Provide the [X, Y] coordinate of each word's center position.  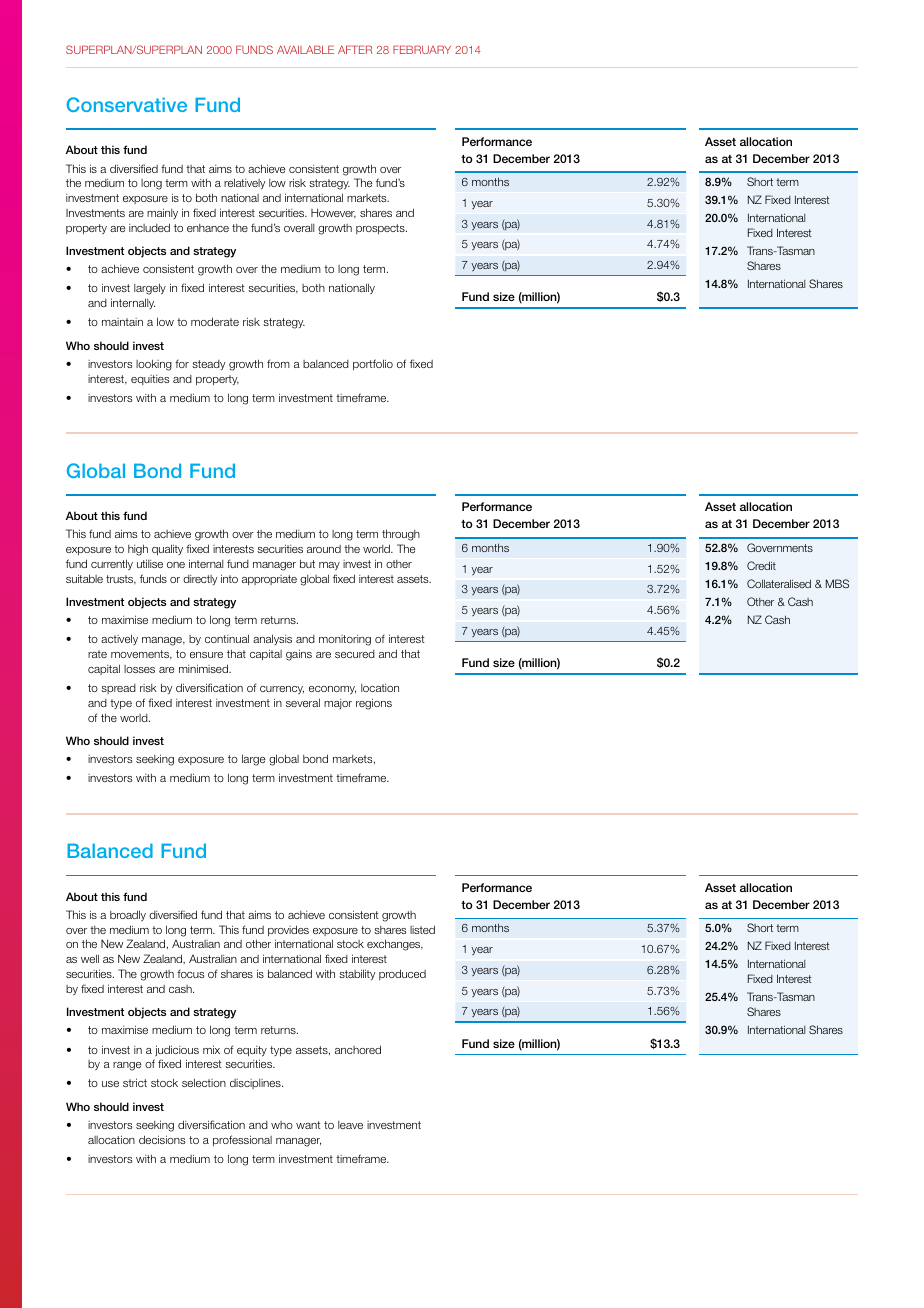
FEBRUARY [422, 49]
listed [422, 929]
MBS [837, 583]
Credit [761, 565]
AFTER [355, 49]
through [401, 535]
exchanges [395, 945]
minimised [204, 668]
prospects [381, 229]
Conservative [126, 104]
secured [355, 654]
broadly [128, 915]
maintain [122, 322]
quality [167, 549]
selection [204, 1082]
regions [374, 704]
